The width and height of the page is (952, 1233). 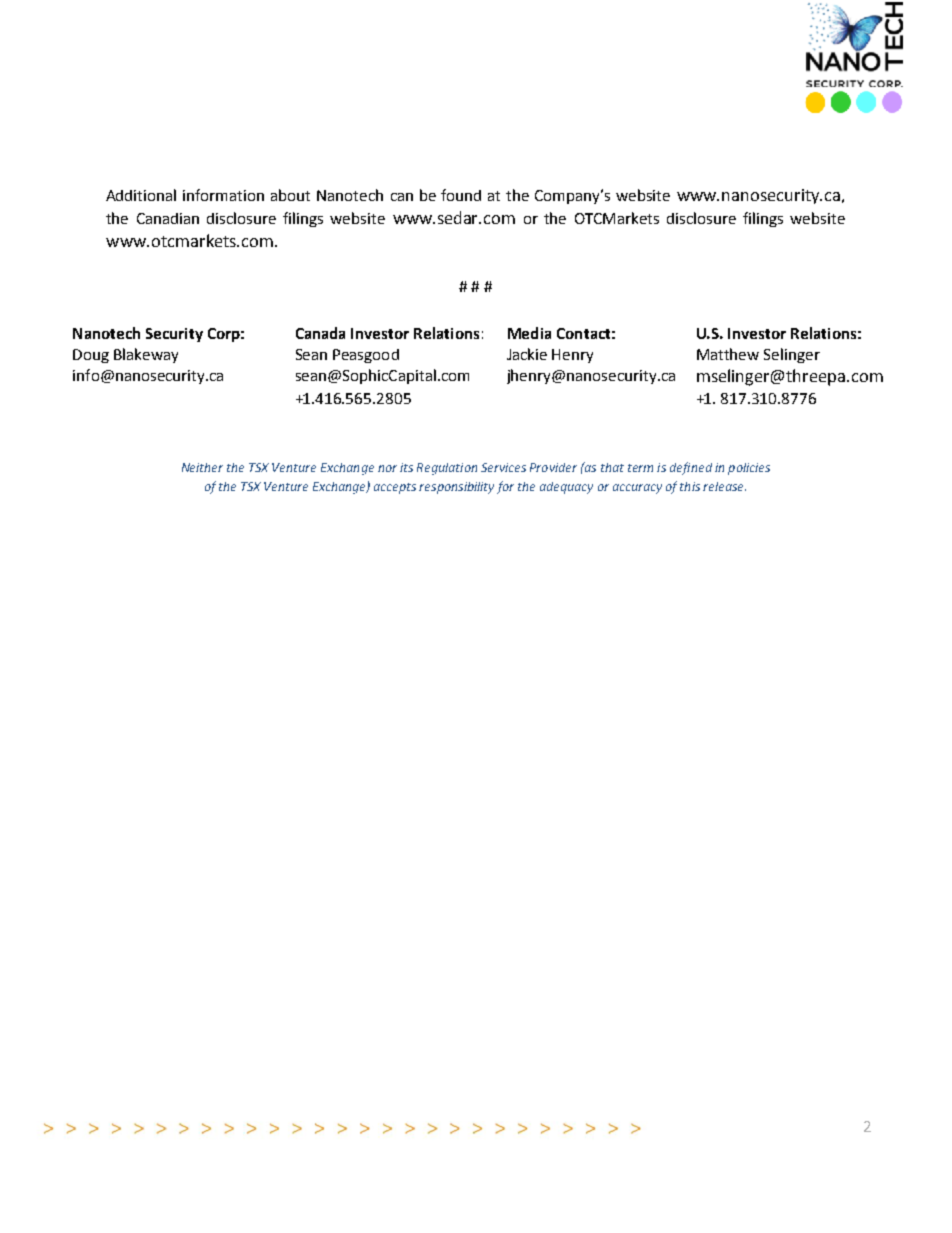 I want to click on Matthew, so click(x=728, y=354).
